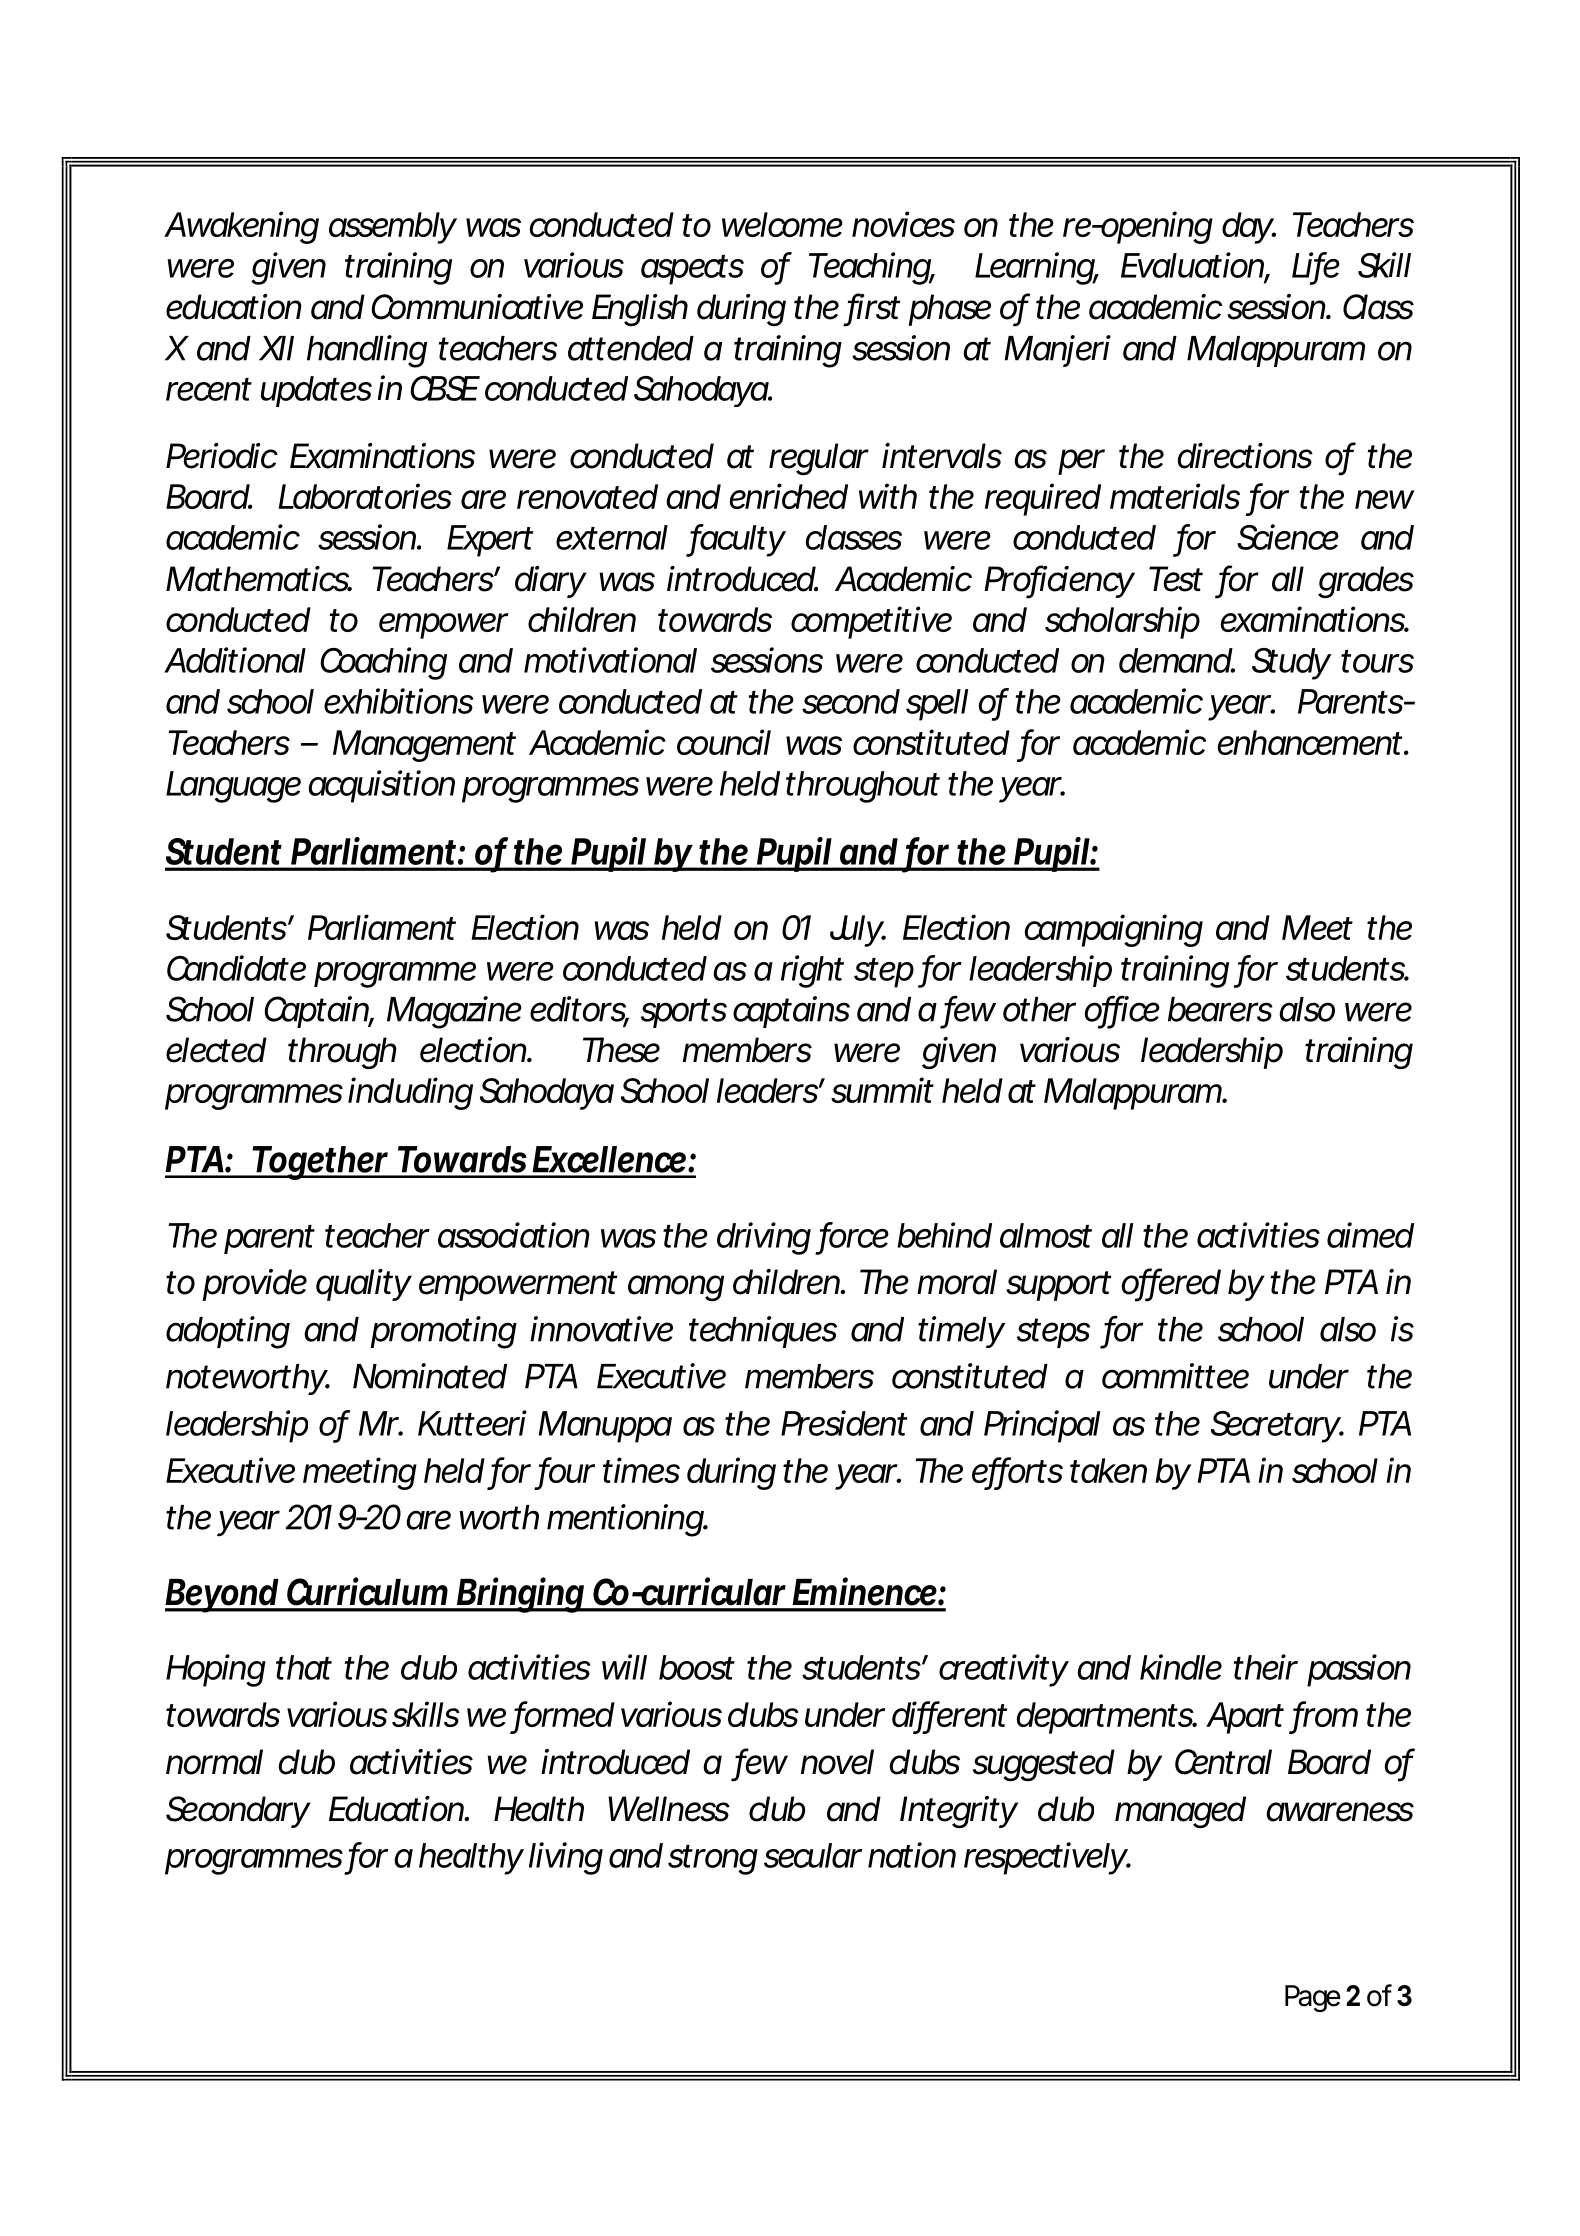 The image size is (1580, 2236). I want to click on exhibitions, so click(399, 701).
